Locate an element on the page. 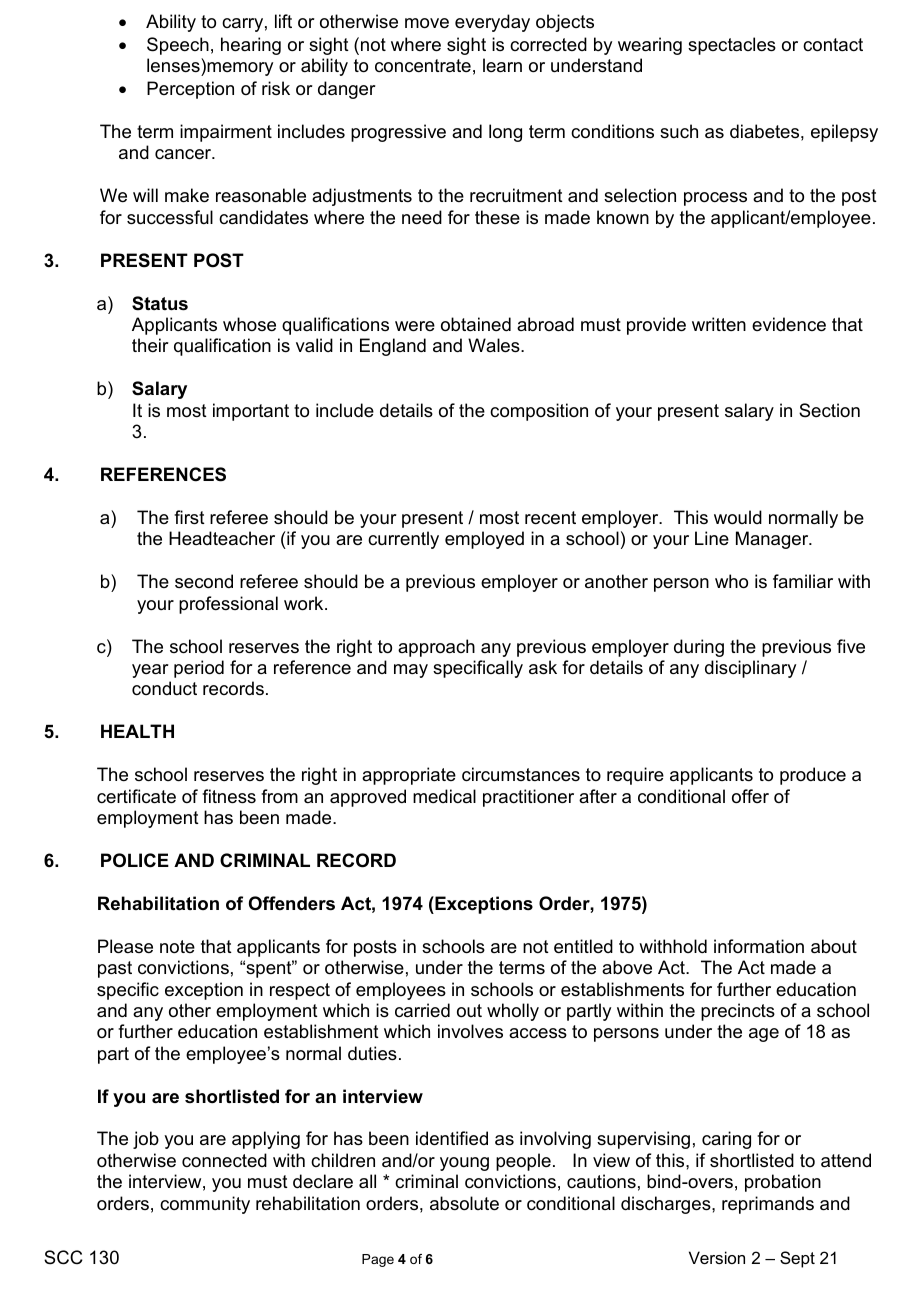 This page has height=1308, width=924. offer is located at coordinates (750, 796).
